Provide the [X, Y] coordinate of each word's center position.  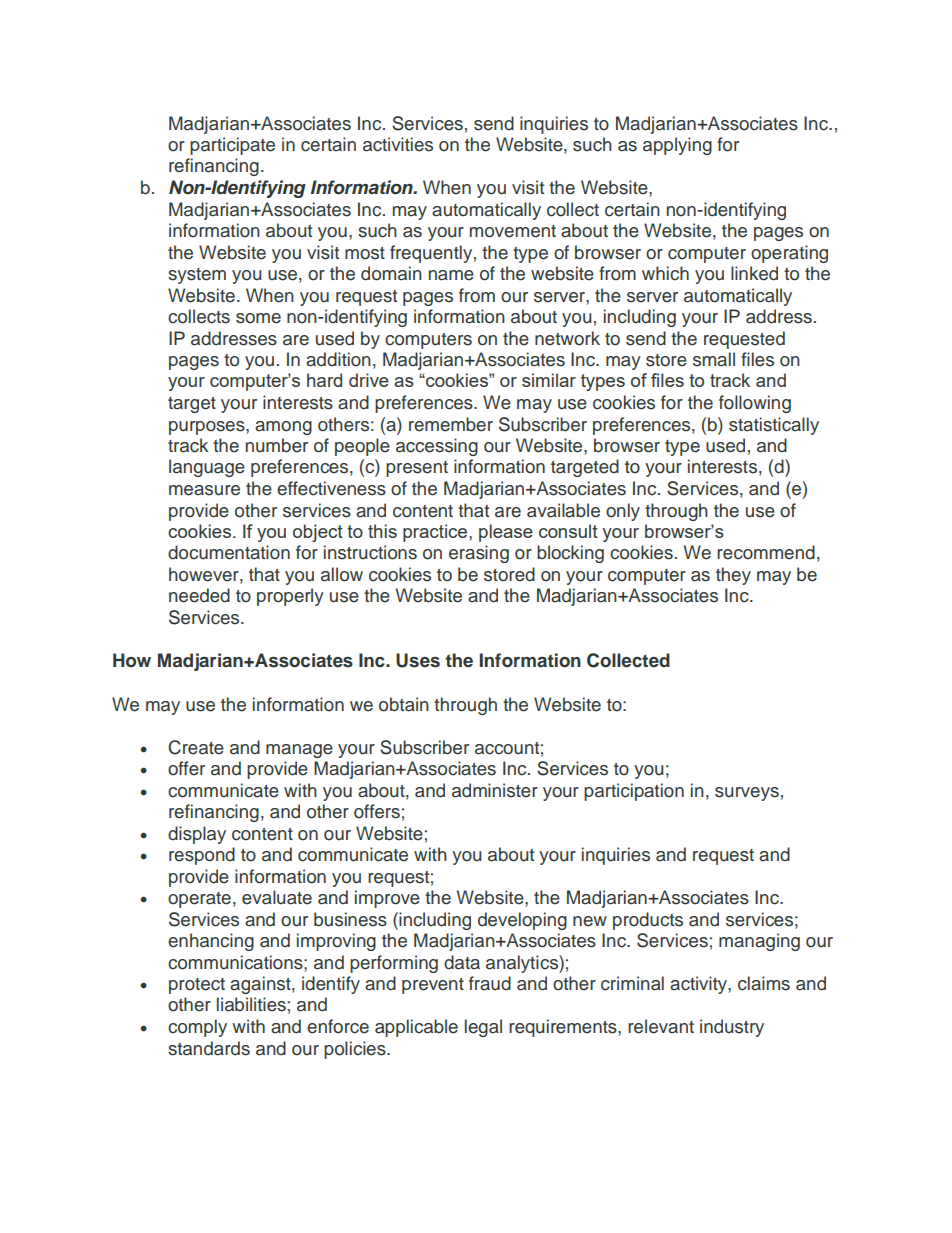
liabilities [251, 1004]
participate [232, 146]
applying [677, 146]
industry [732, 1028]
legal [483, 1028]
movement [513, 231]
